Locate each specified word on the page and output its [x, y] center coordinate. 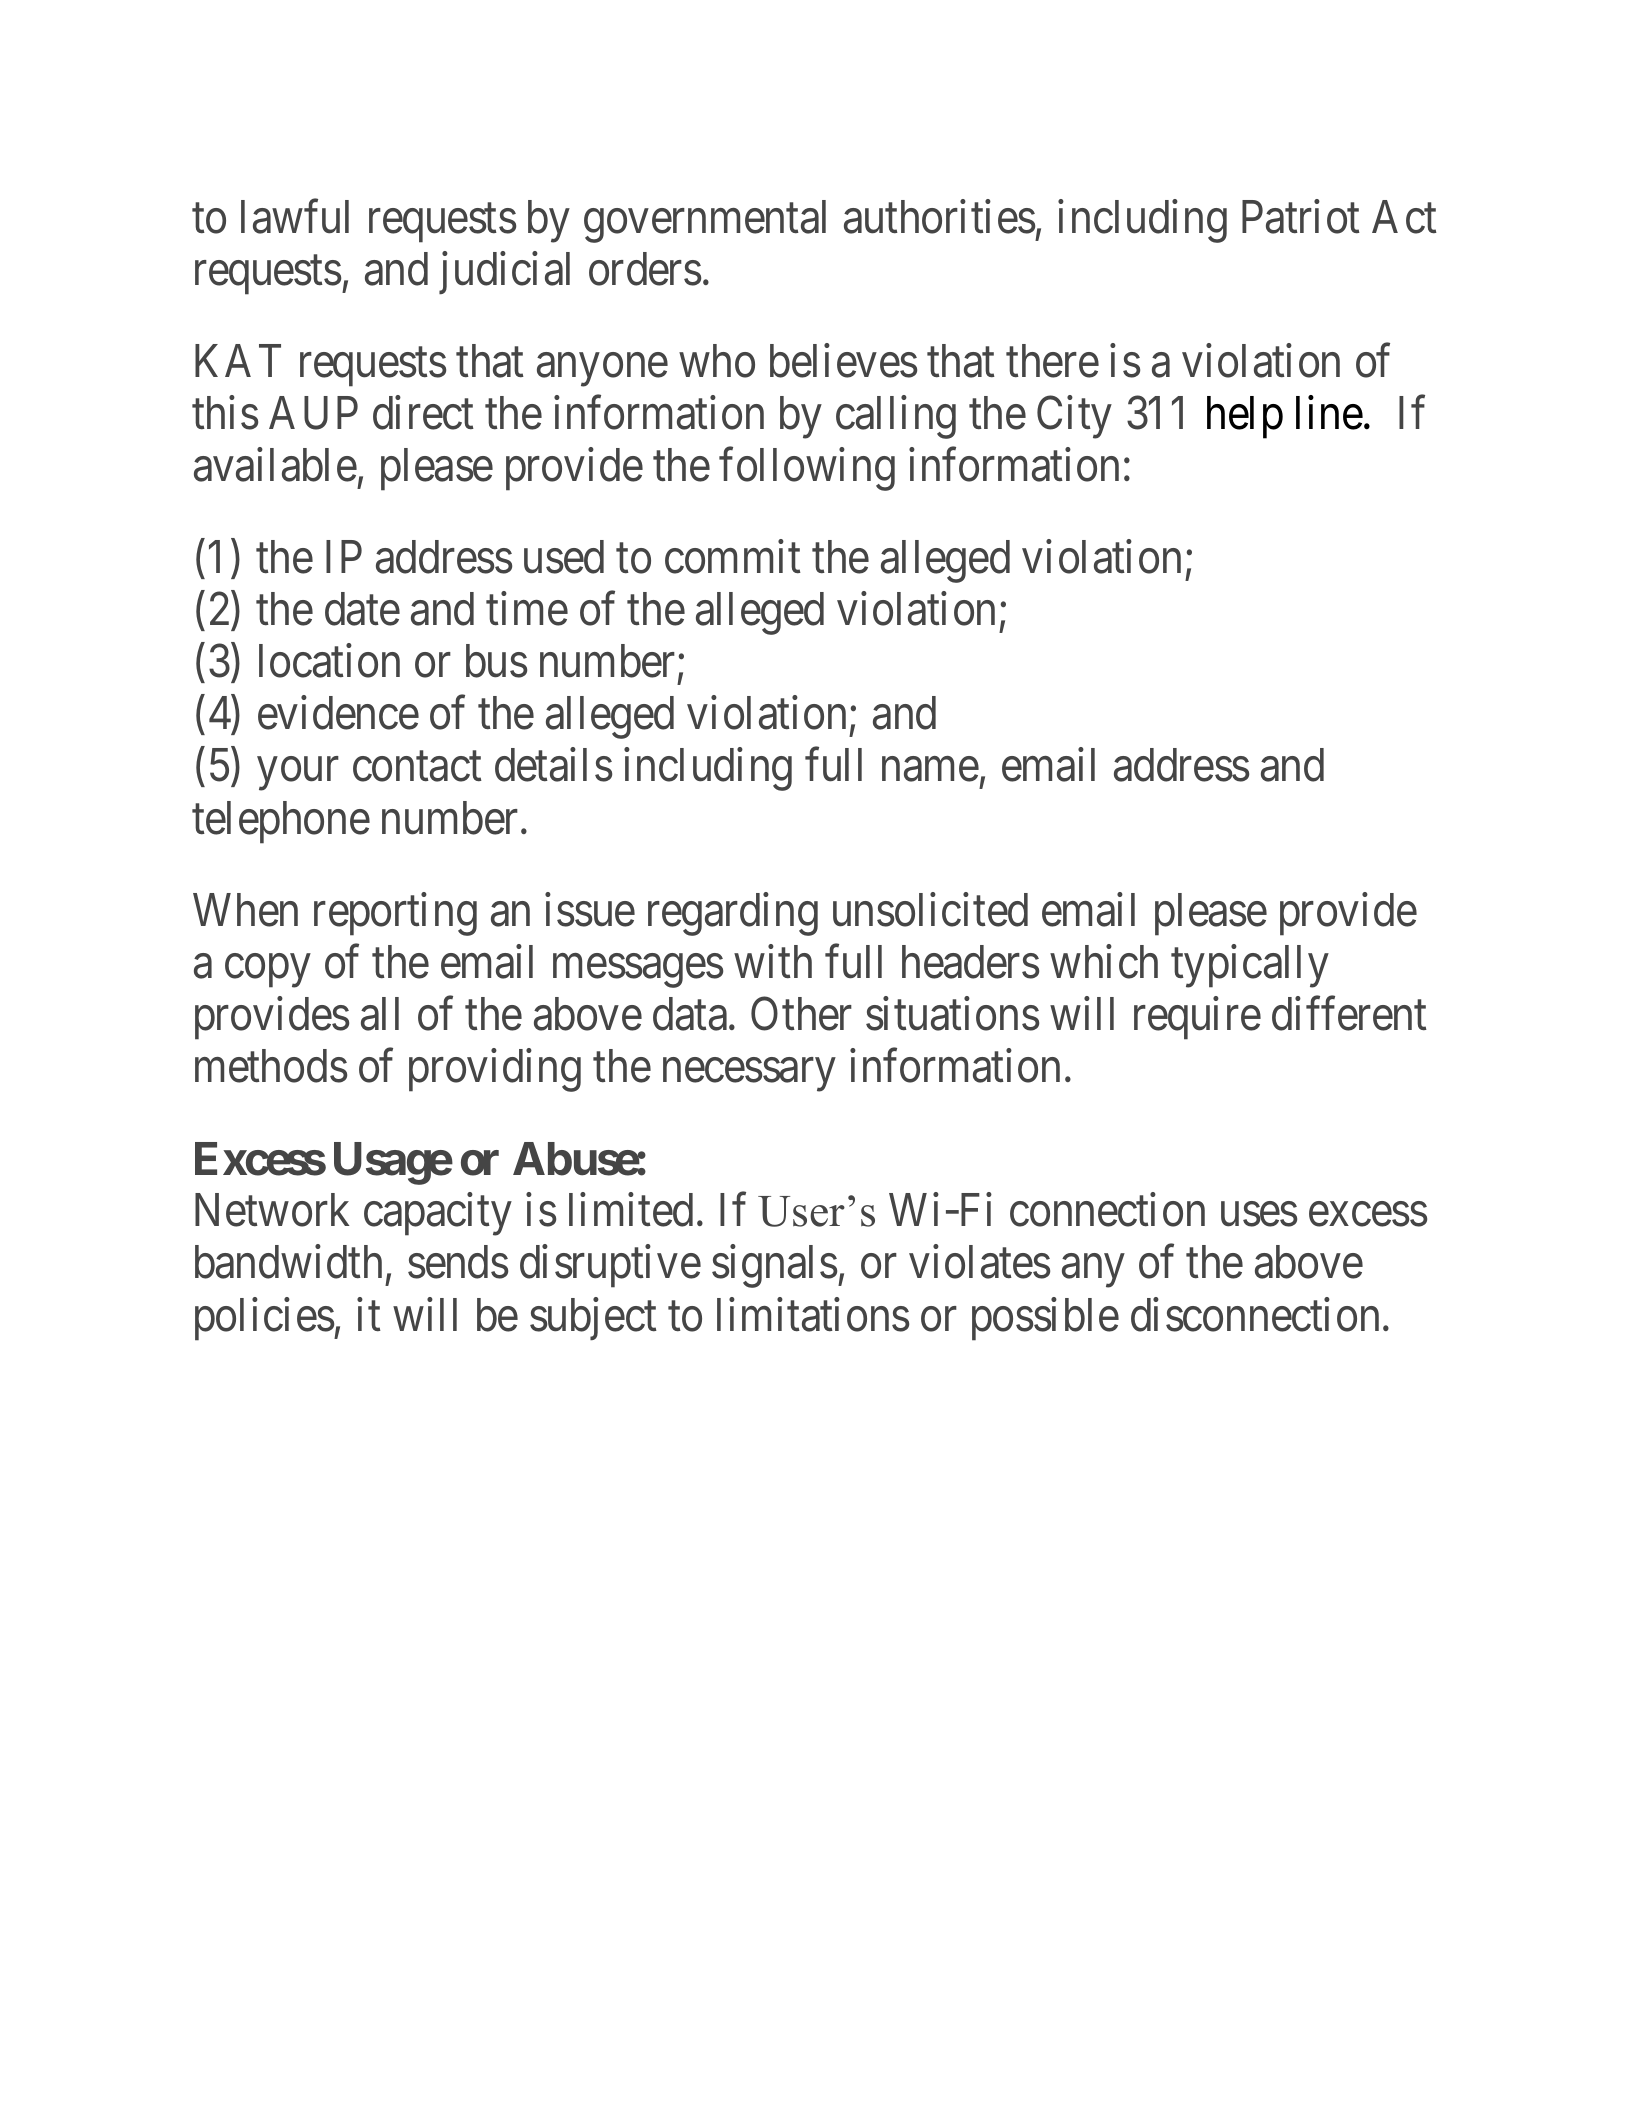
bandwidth [288, 1262]
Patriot [1301, 217]
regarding [733, 914]
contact [417, 767]
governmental [705, 221]
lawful [295, 217]
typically [1250, 966]
